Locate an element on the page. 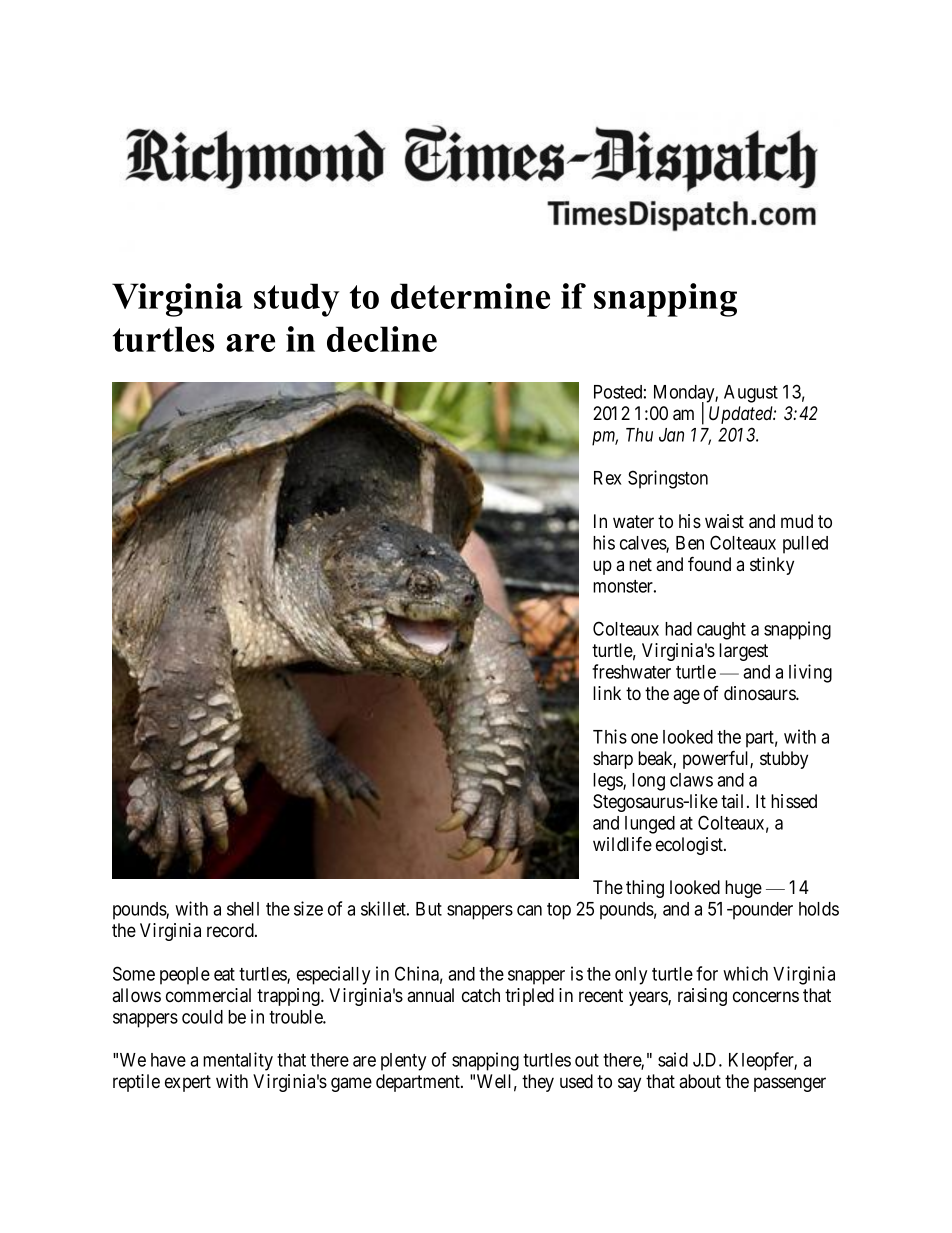 The image size is (952, 1233). about is located at coordinates (700, 1081).
